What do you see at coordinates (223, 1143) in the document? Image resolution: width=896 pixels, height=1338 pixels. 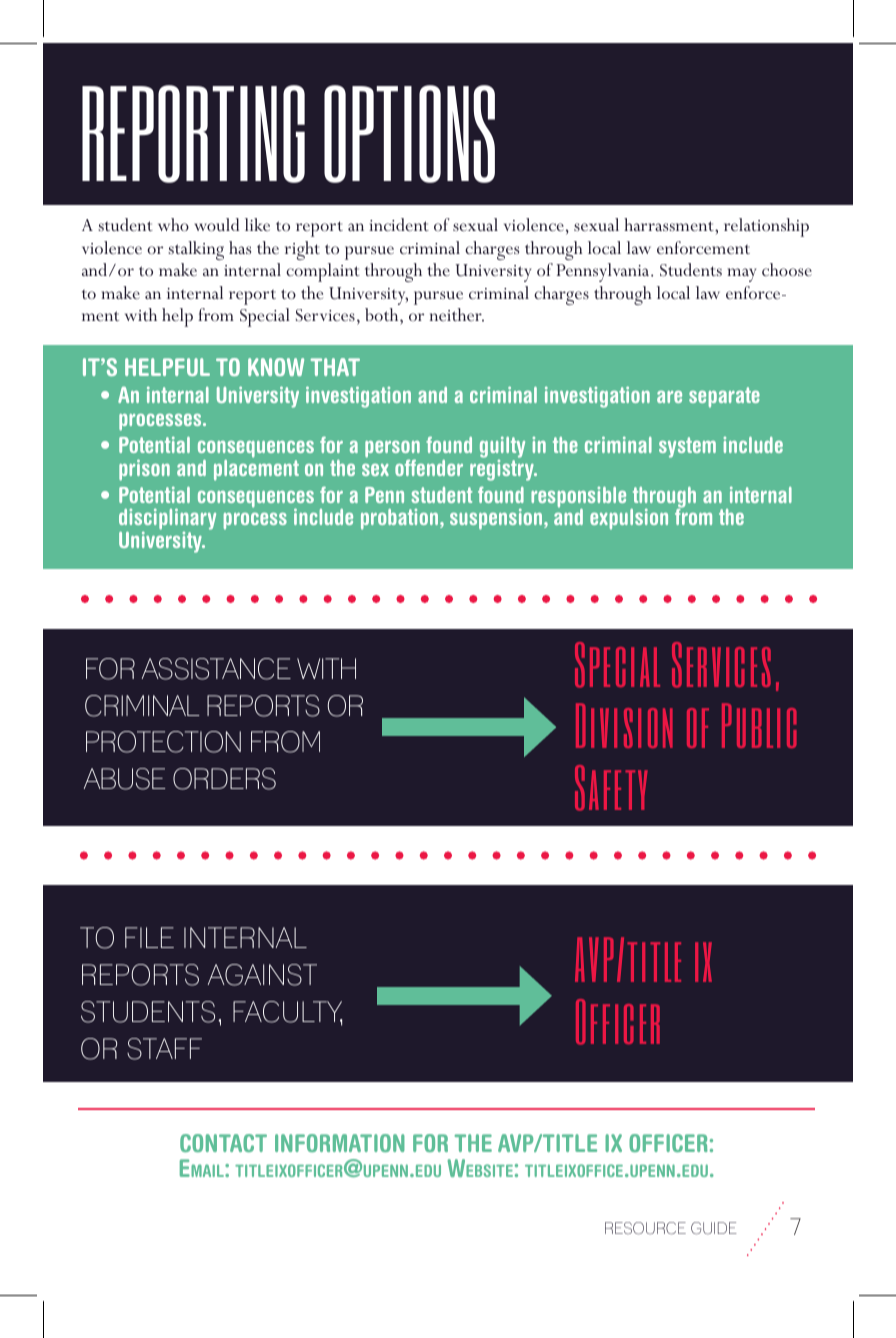 I see `CONTACT` at bounding box center [223, 1143].
